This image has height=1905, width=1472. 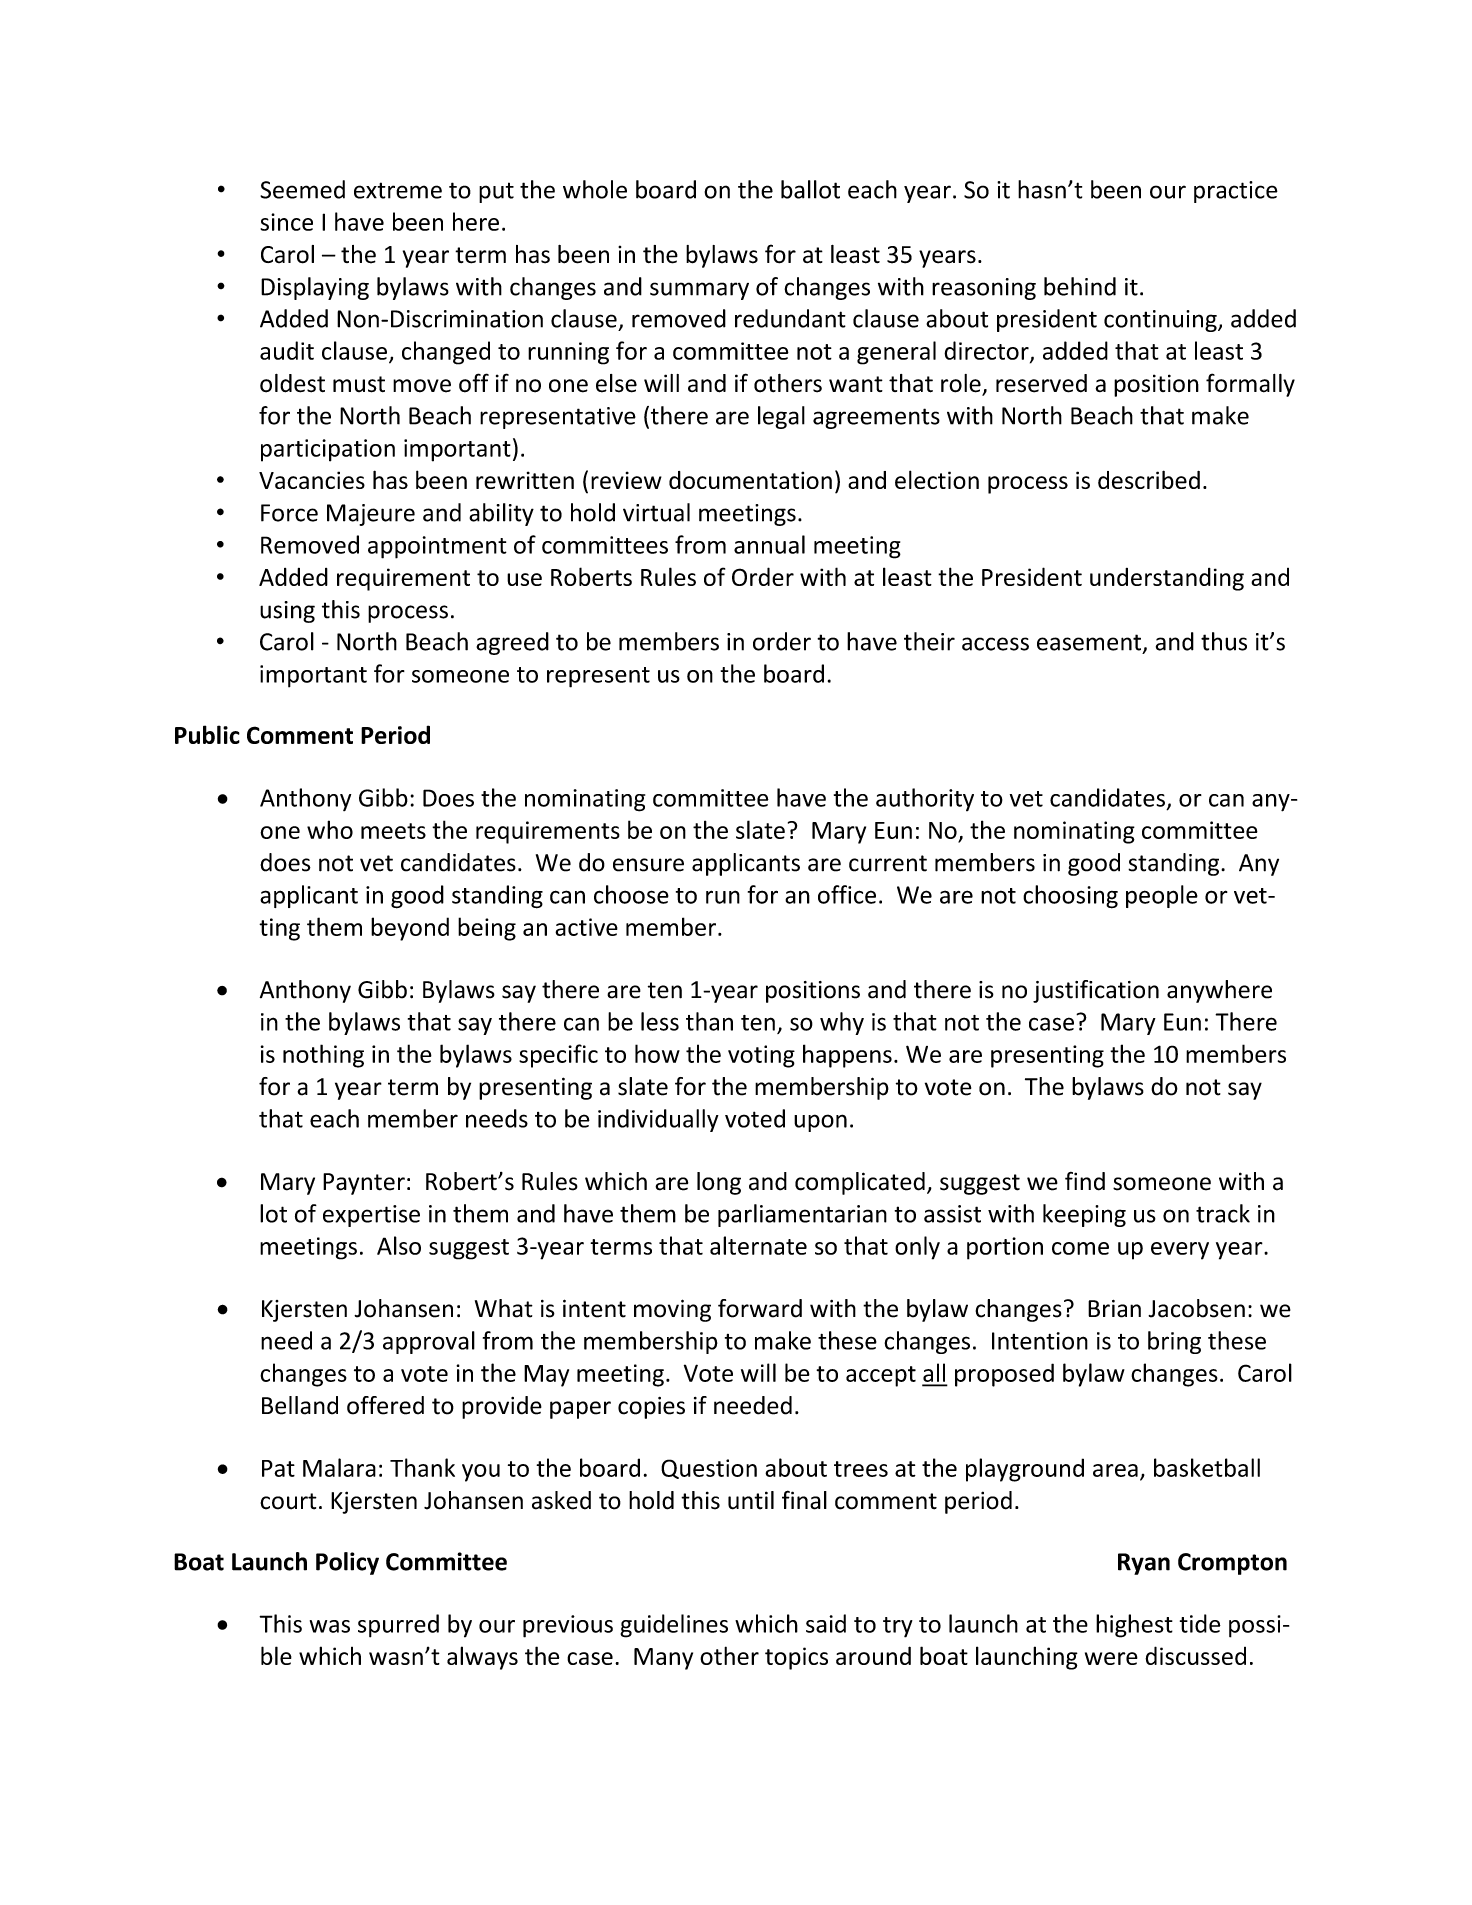 What do you see at coordinates (810, 189) in the image?
I see `ballot` at bounding box center [810, 189].
